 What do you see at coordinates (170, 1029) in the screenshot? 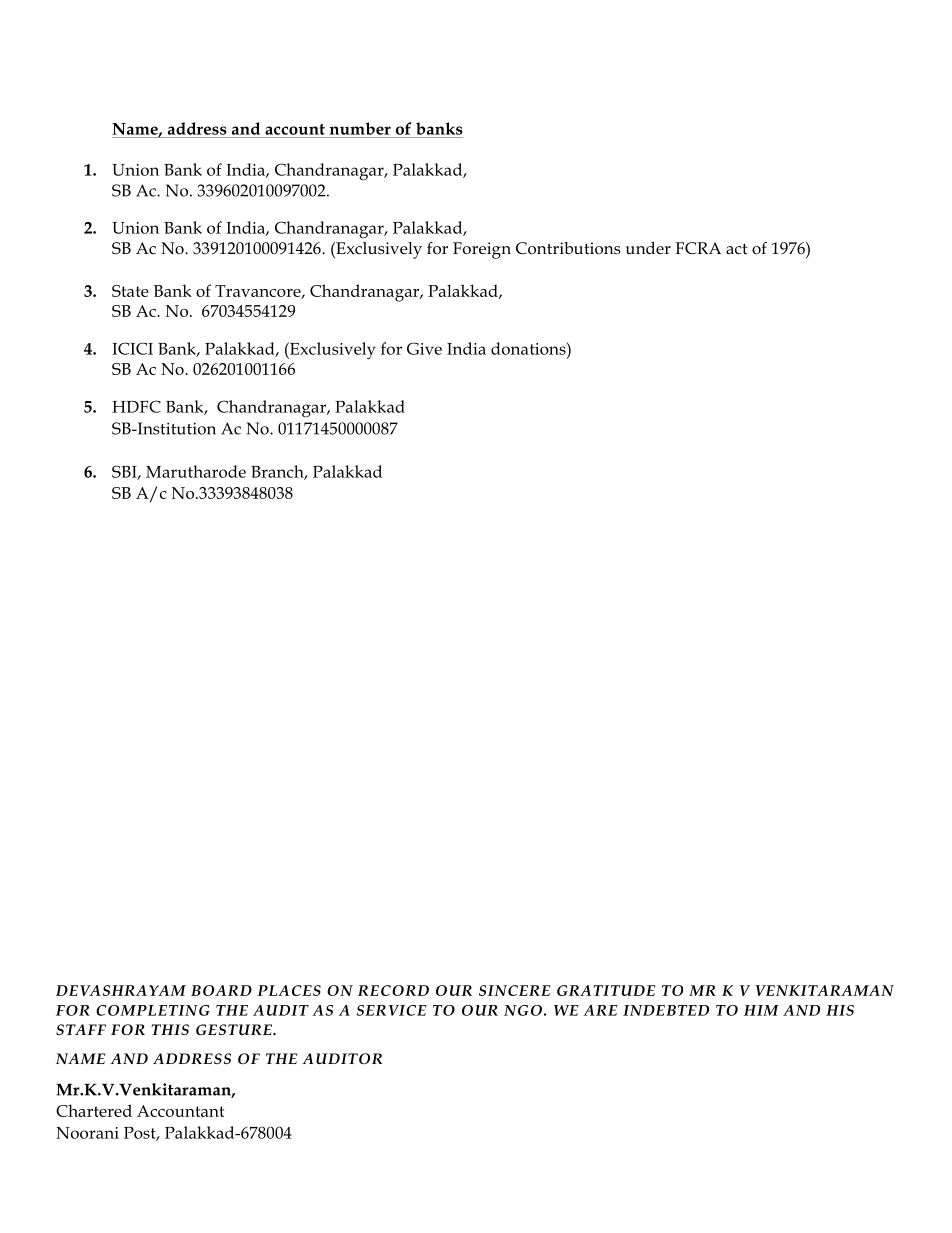
I see `THIS` at bounding box center [170, 1029].
